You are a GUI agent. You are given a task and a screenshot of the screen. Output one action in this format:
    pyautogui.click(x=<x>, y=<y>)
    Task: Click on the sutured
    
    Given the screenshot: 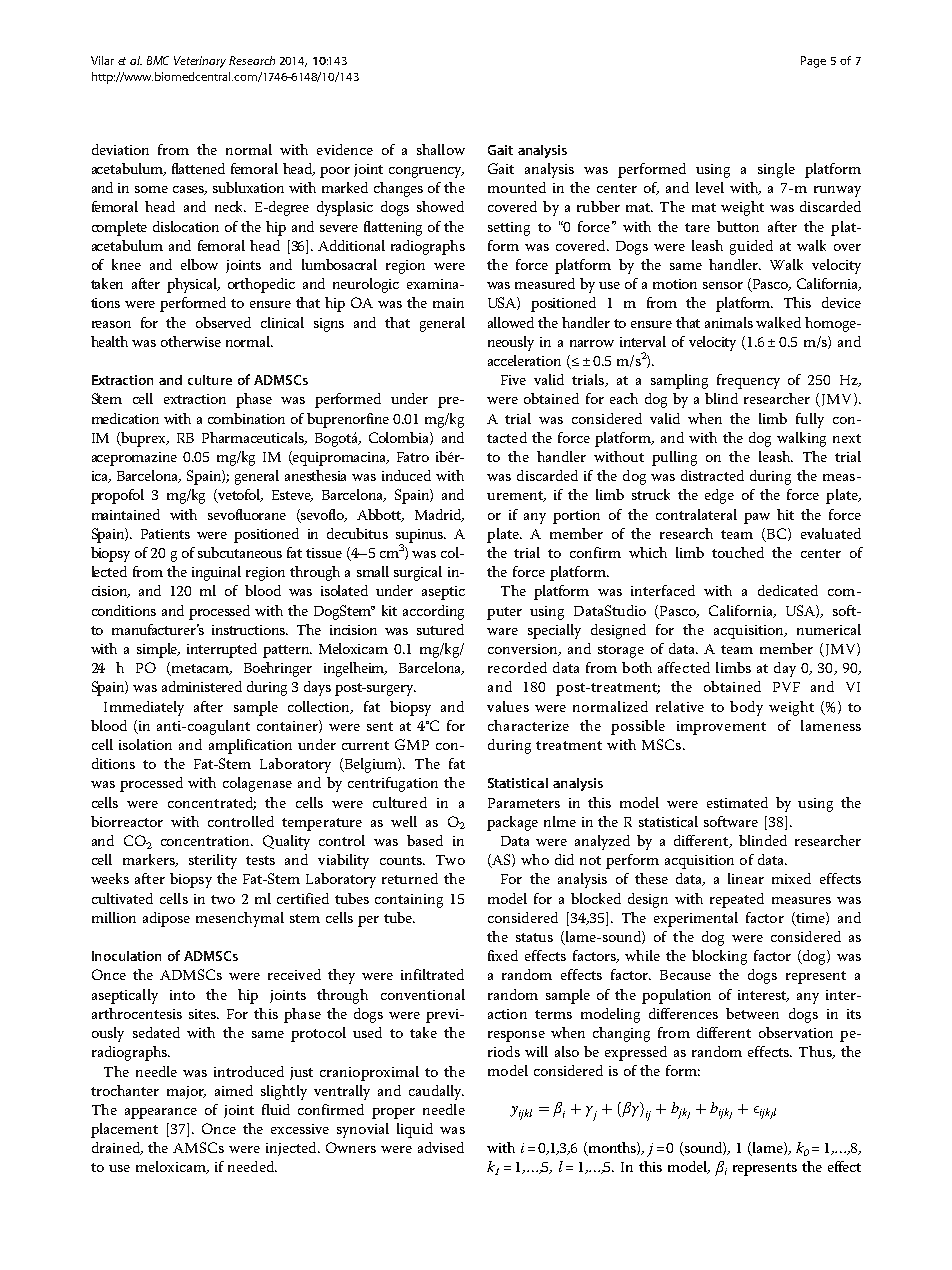 What is the action you would take?
    pyautogui.click(x=440, y=629)
